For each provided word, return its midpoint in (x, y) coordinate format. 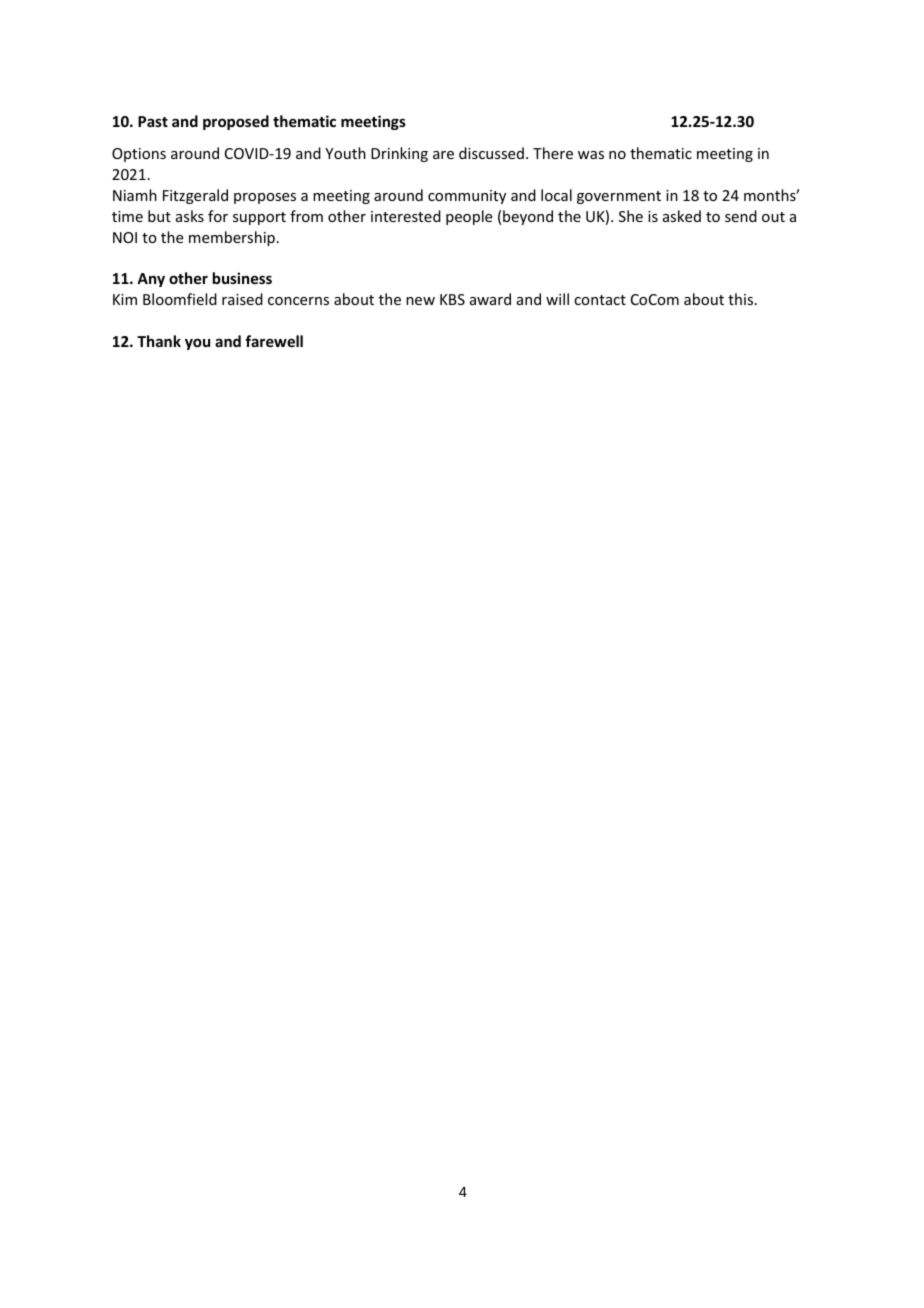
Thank (159, 341)
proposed (236, 122)
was (591, 155)
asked (682, 216)
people (469, 217)
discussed (491, 153)
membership (232, 238)
